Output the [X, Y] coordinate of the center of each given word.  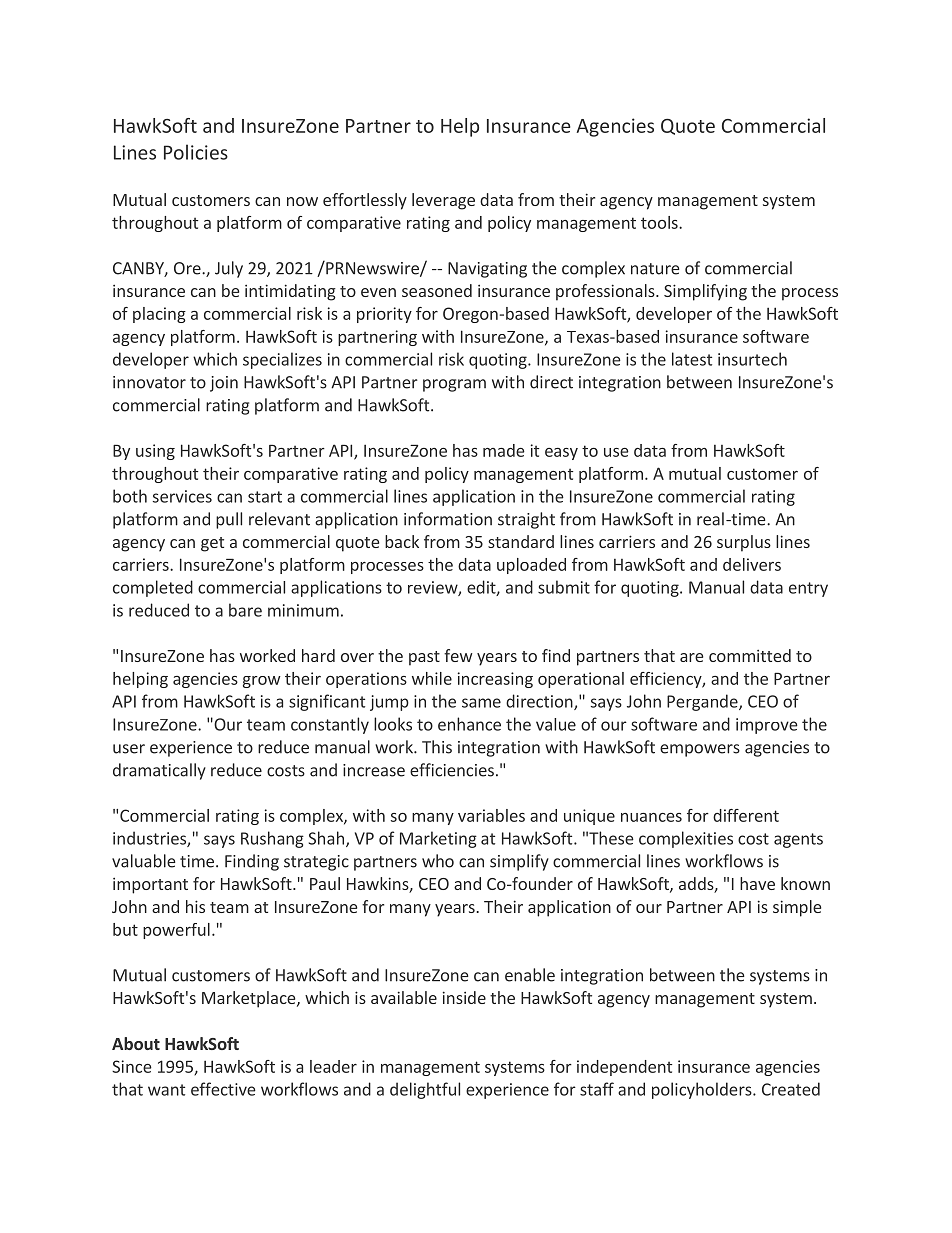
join [224, 384]
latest [692, 359]
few [458, 655]
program [454, 385]
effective [223, 1089]
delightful [425, 1090]
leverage [443, 201]
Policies [196, 152]
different [746, 815]
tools [660, 222]
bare [245, 610]
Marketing [438, 839]
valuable [144, 861]
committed [750, 655]
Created [791, 1089]
